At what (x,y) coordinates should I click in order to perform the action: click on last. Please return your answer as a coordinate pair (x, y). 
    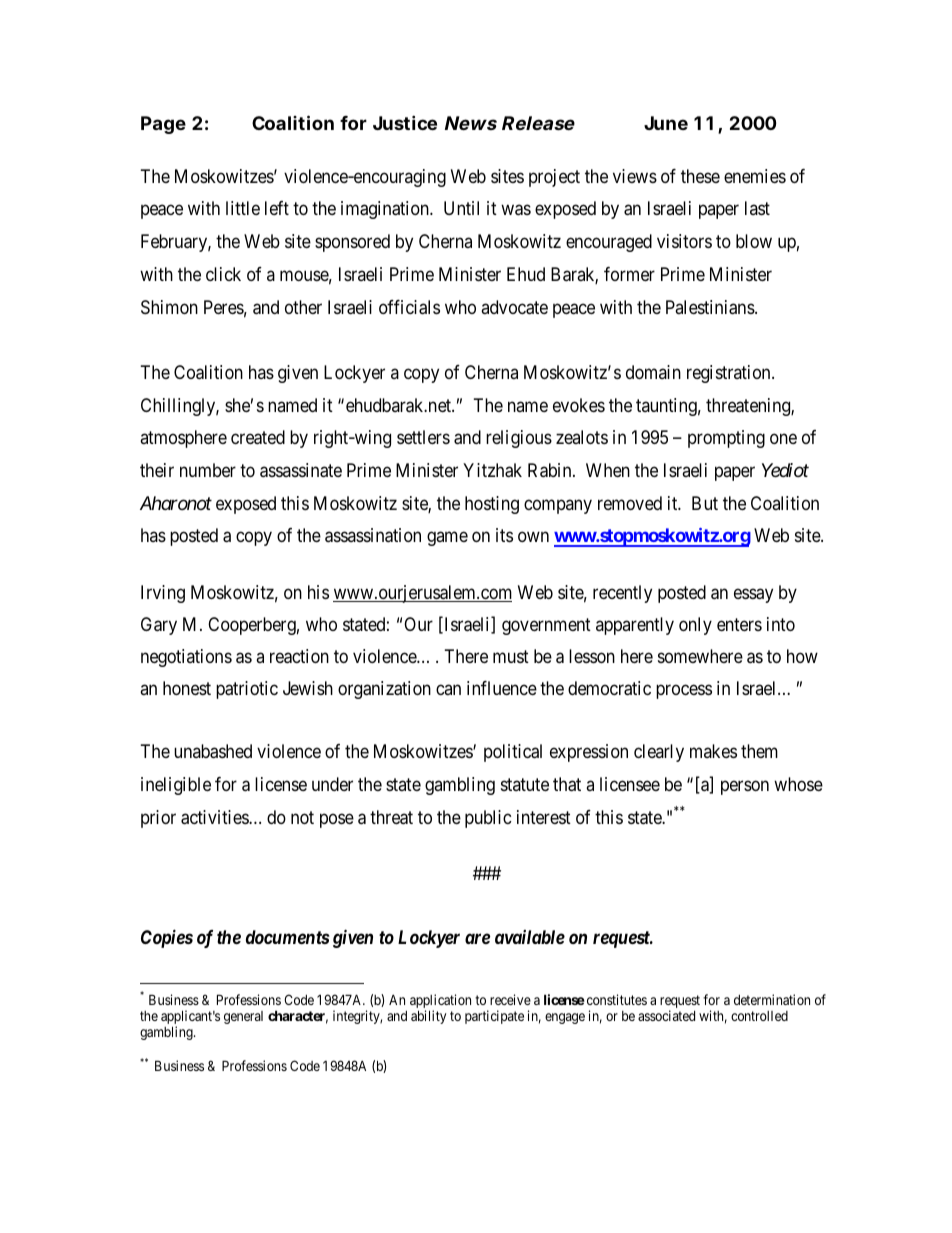
    Looking at the image, I should click on (757, 208).
